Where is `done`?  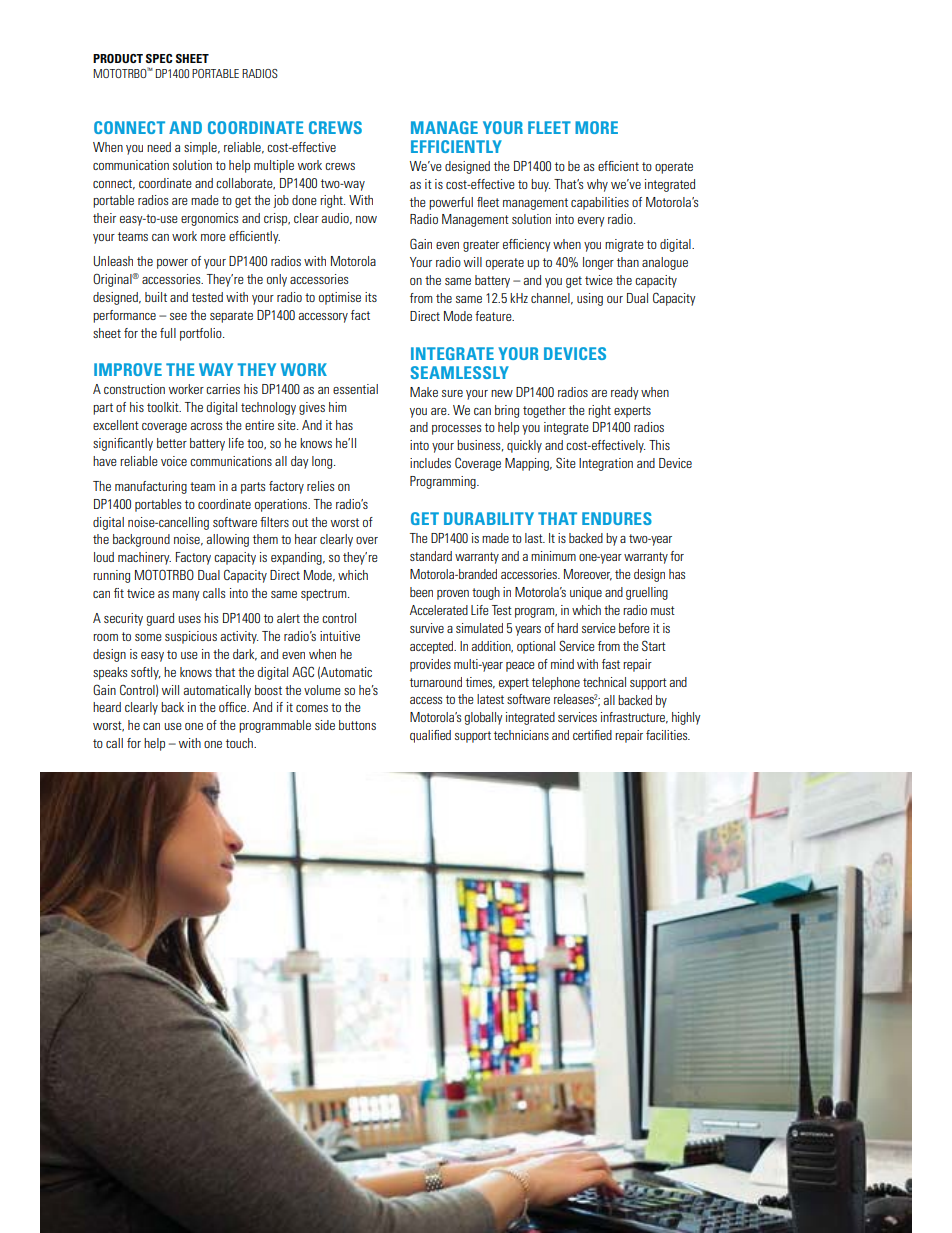
done is located at coordinates (304, 200).
